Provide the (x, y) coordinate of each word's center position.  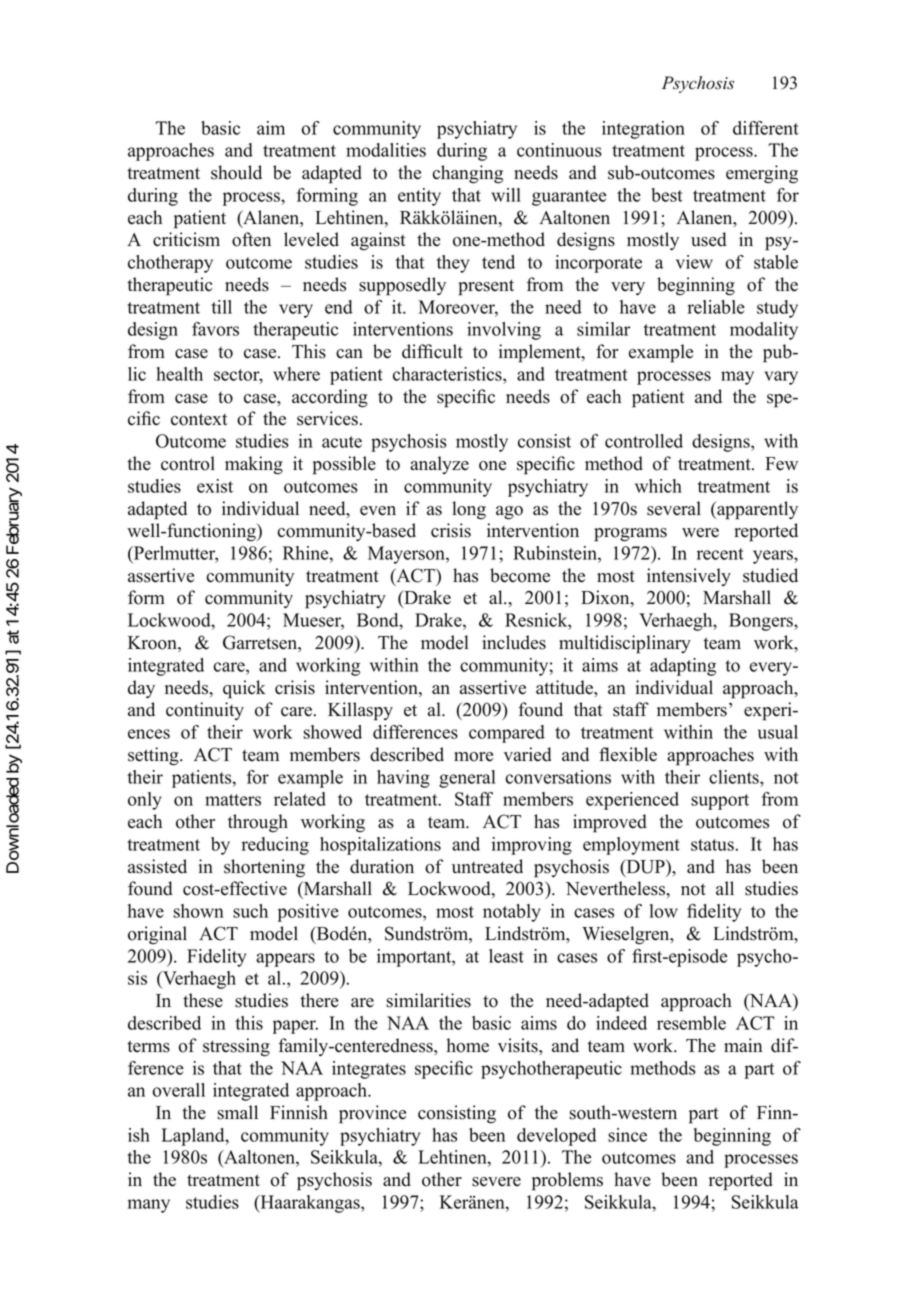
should (236, 172)
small (237, 1112)
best (667, 195)
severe (496, 1182)
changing (467, 174)
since (627, 1135)
